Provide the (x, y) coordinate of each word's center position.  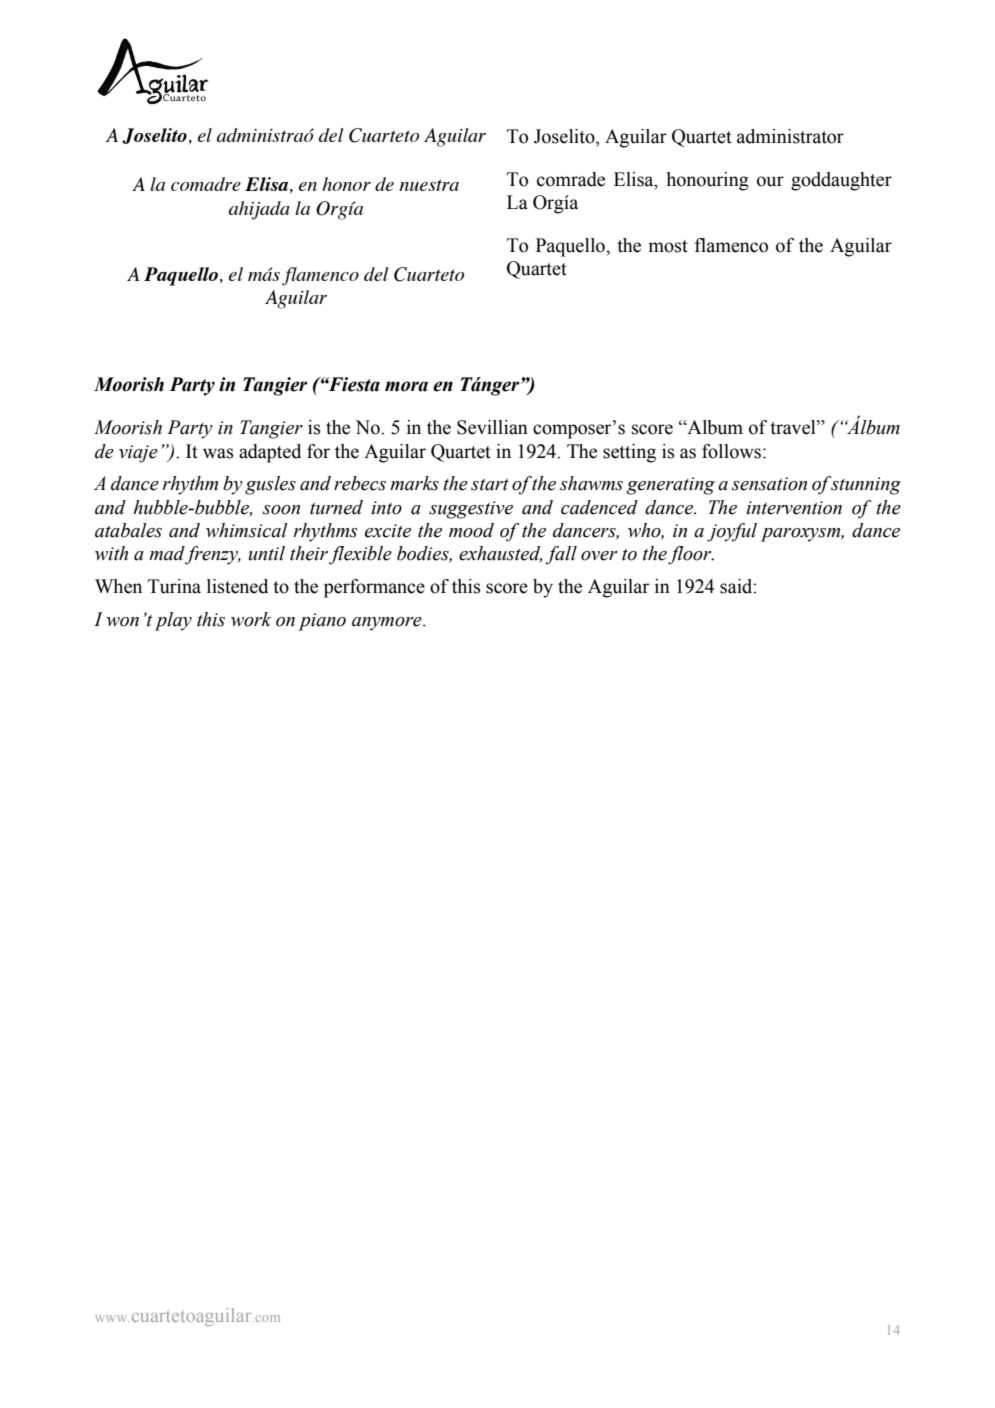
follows (733, 451)
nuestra (429, 185)
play (173, 621)
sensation (769, 484)
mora (406, 386)
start (490, 485)
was (218, 453)
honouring (708, 181)
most (668, 246)
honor (346, 184)
